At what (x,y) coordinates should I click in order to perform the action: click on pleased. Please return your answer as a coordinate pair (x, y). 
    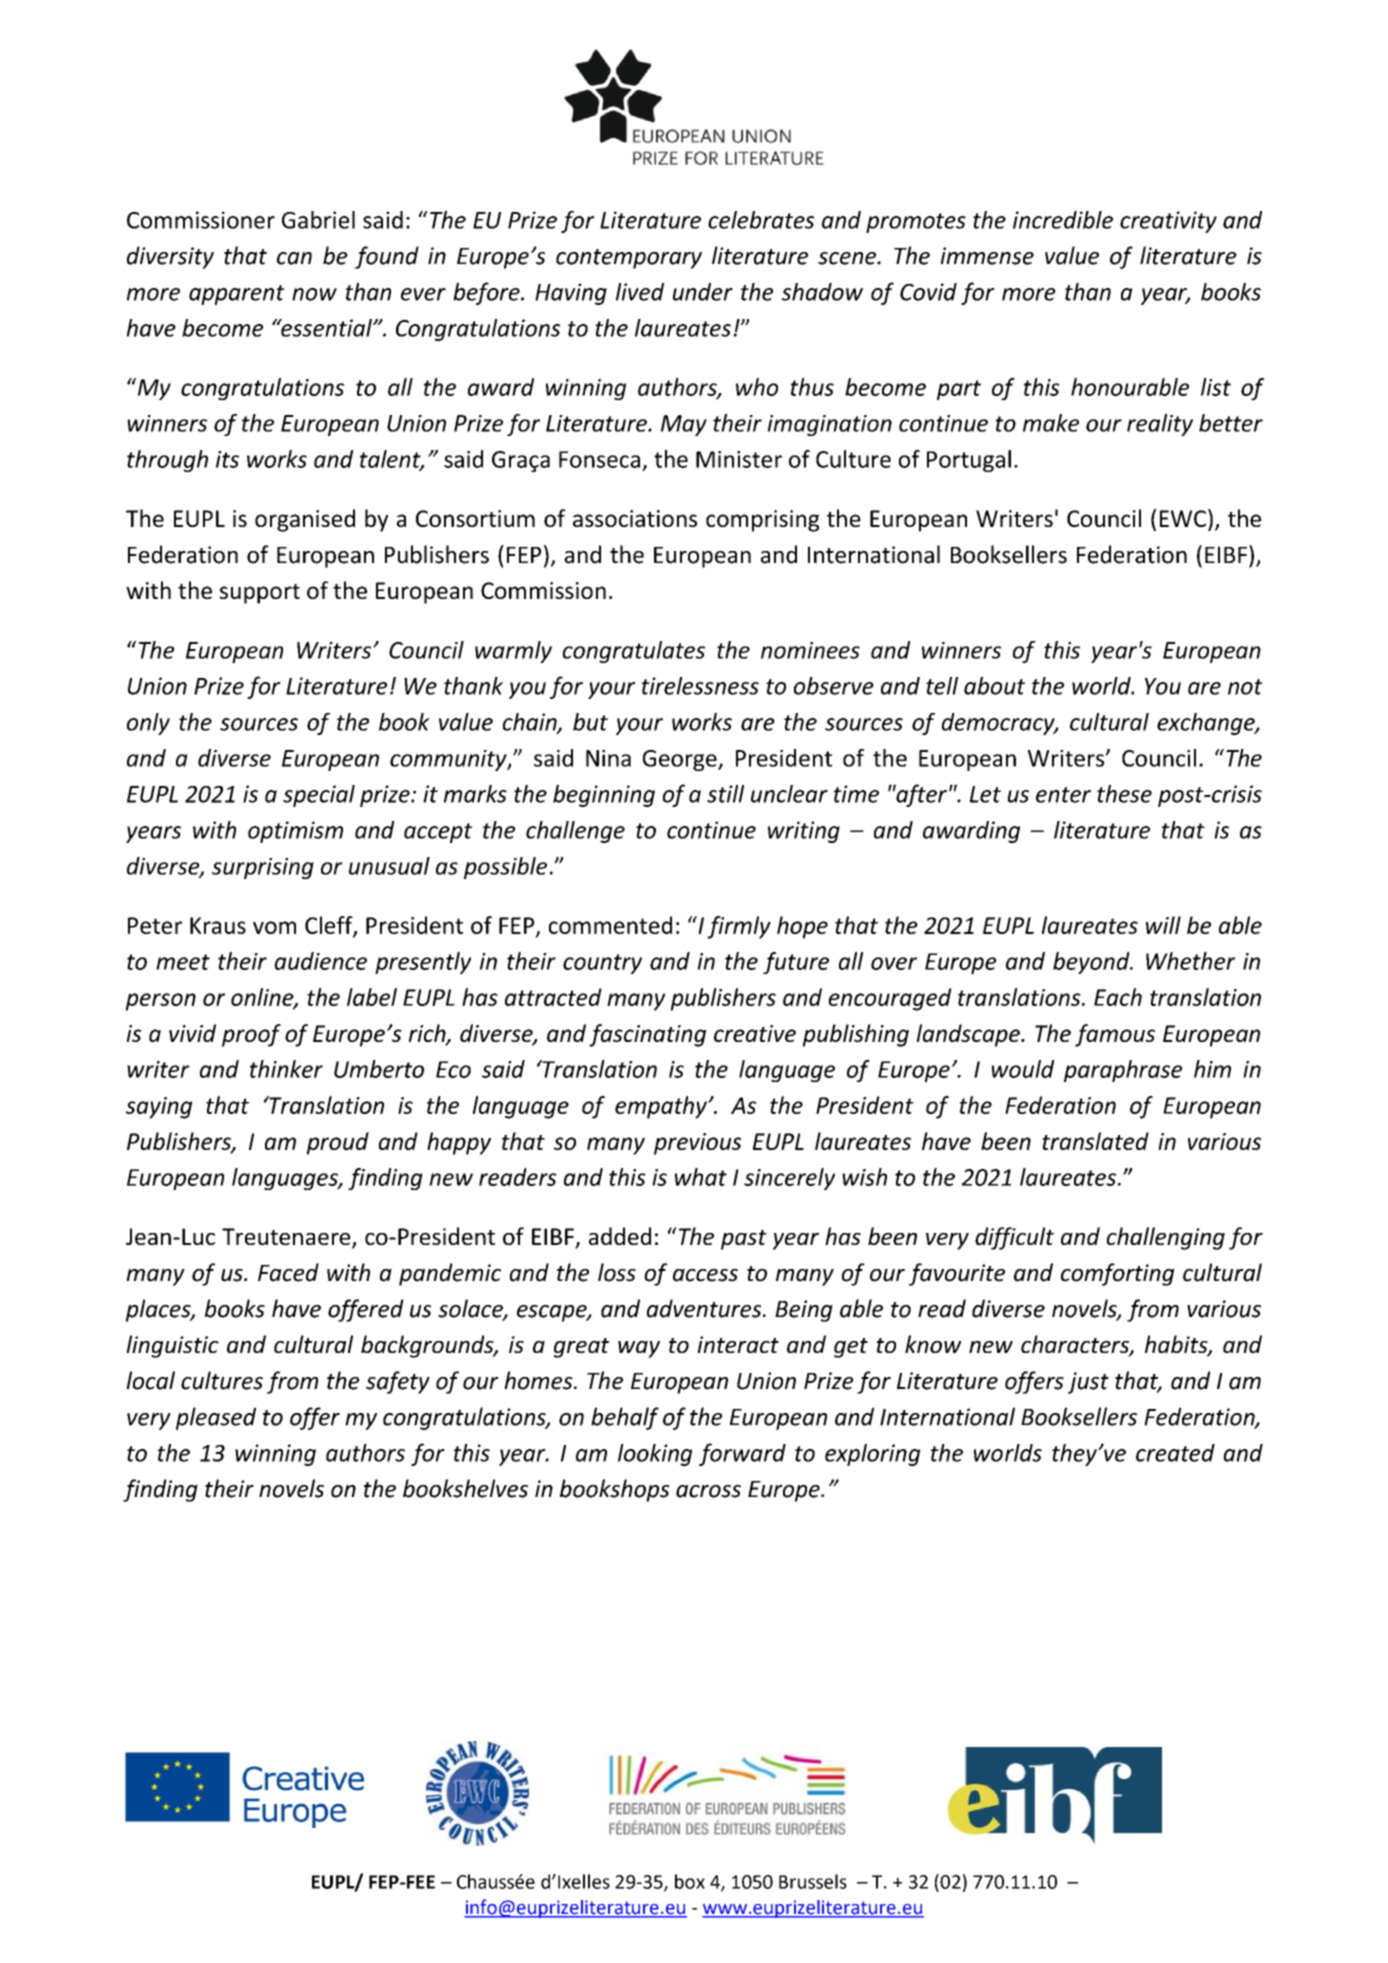
    Looking at the image, I should click on (216, 1418).
